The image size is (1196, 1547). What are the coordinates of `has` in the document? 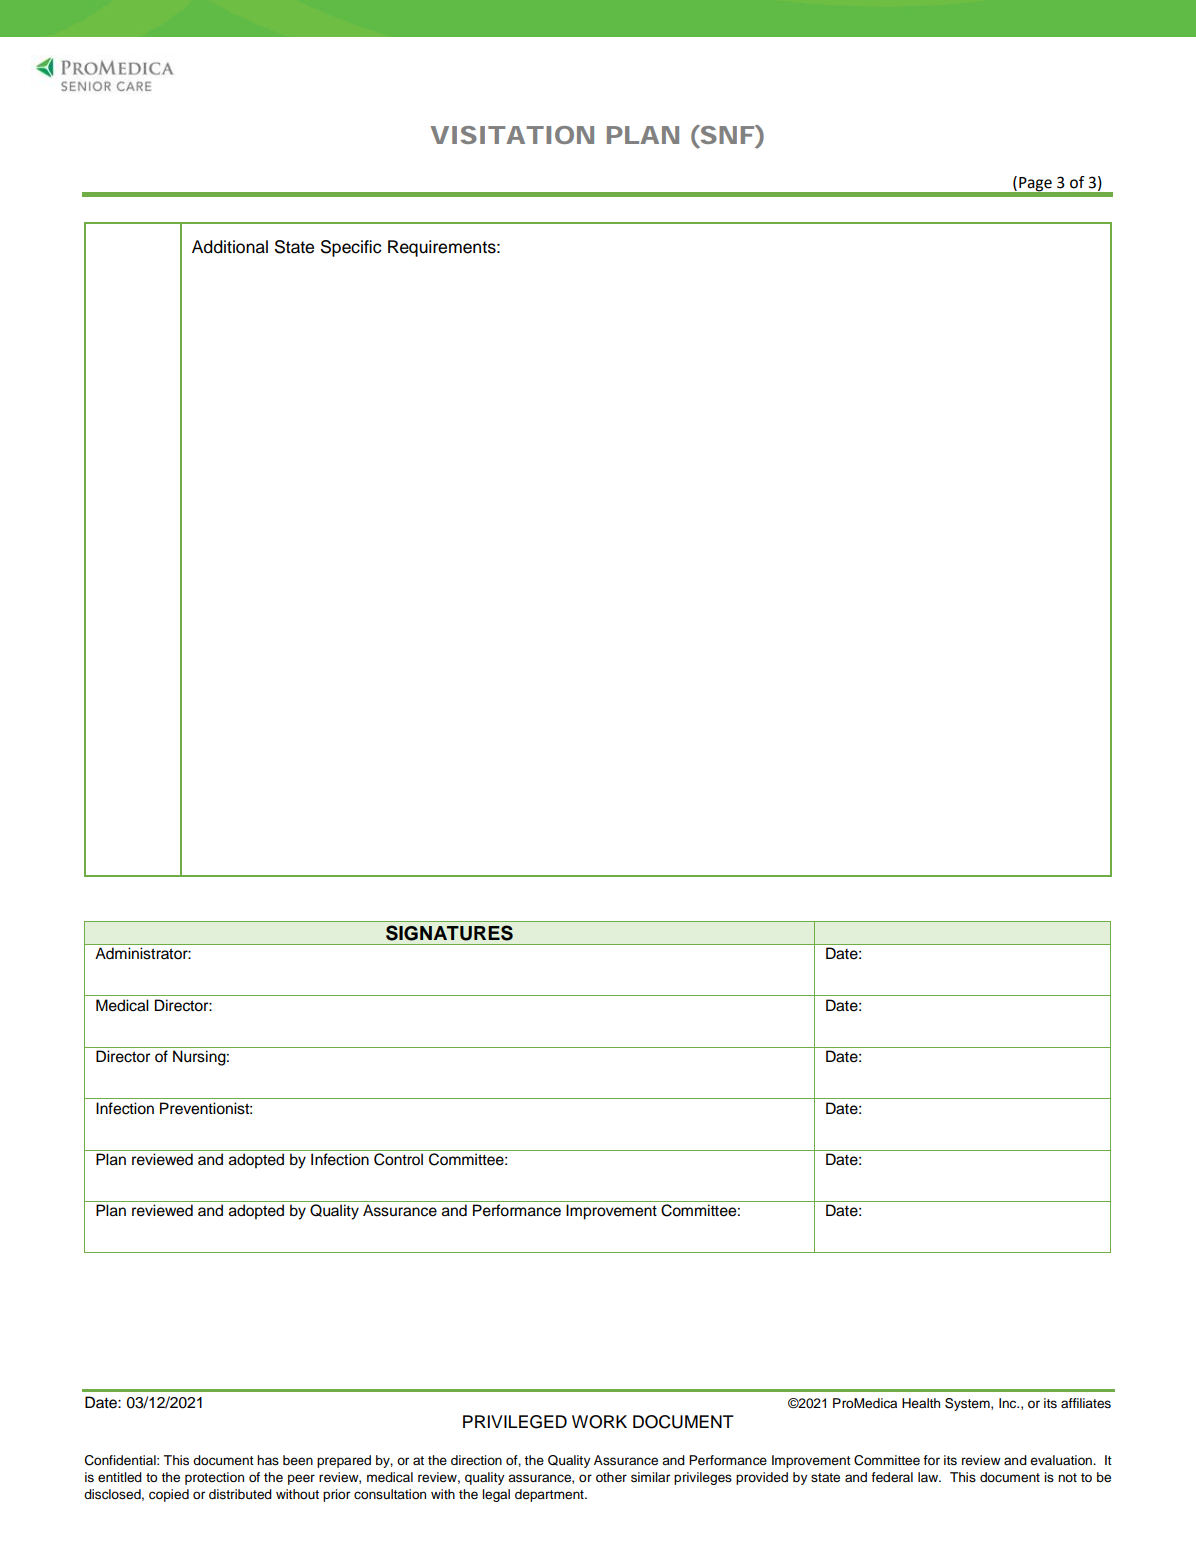 It's located at (268, 1460).
